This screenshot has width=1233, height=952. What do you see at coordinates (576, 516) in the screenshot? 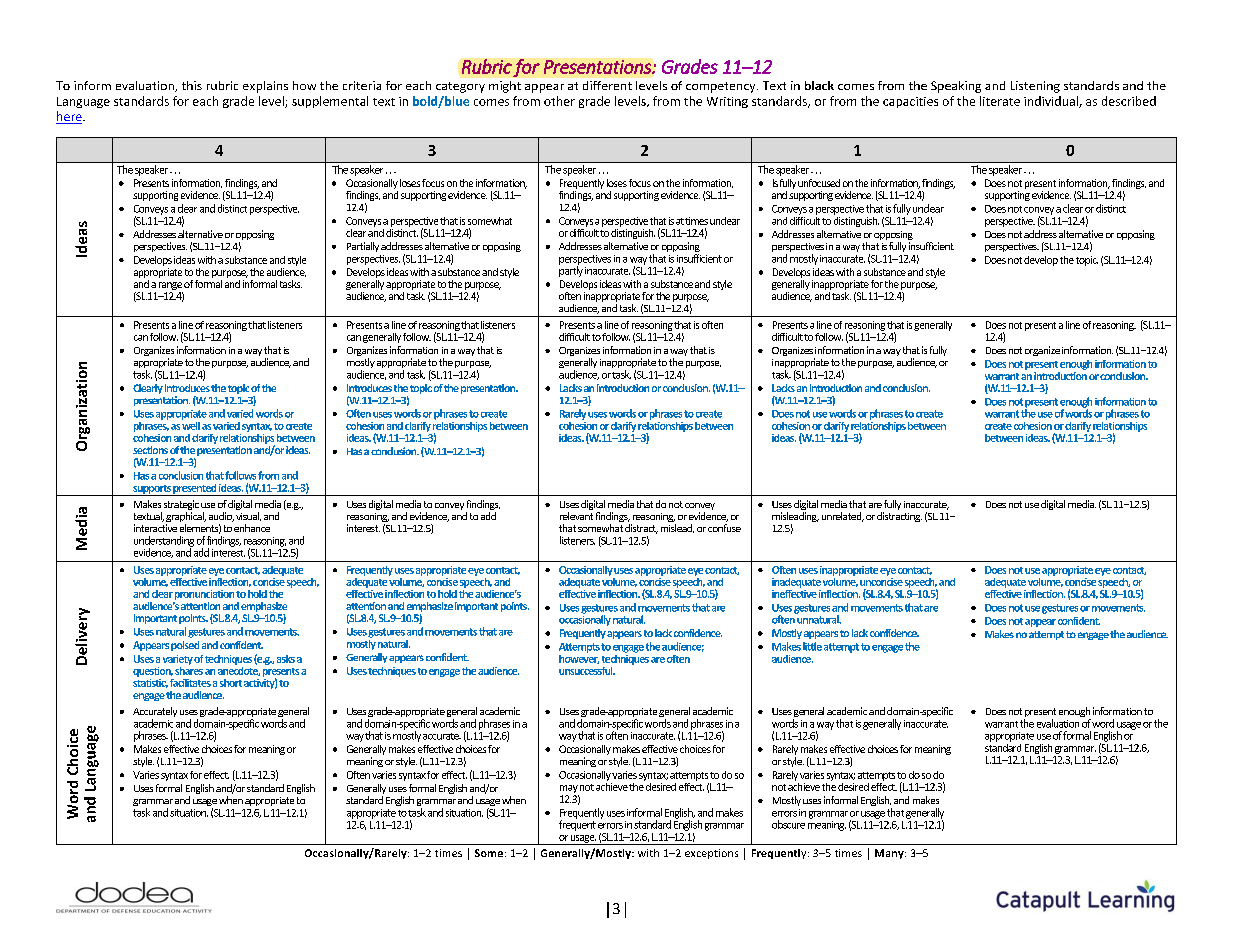
I see `relevant` at bounding box center [576, 516].
